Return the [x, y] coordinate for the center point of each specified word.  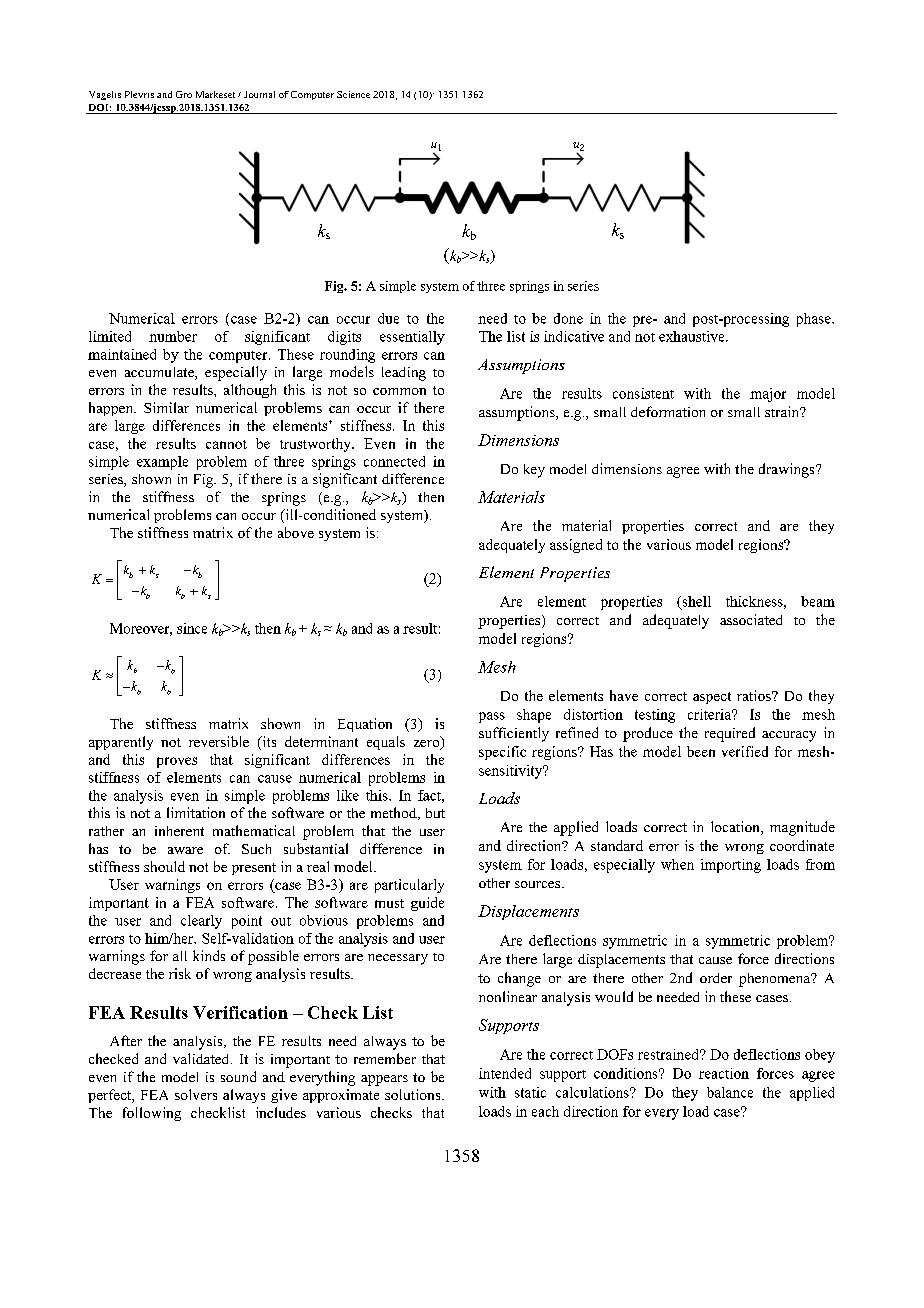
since [192, 628]
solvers [196, 1094]
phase [815, 320]
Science [353, 94]
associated [751, 619]
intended [505, 1073]
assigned [576, 546]
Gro [184, 94]
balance [730, 1092]
